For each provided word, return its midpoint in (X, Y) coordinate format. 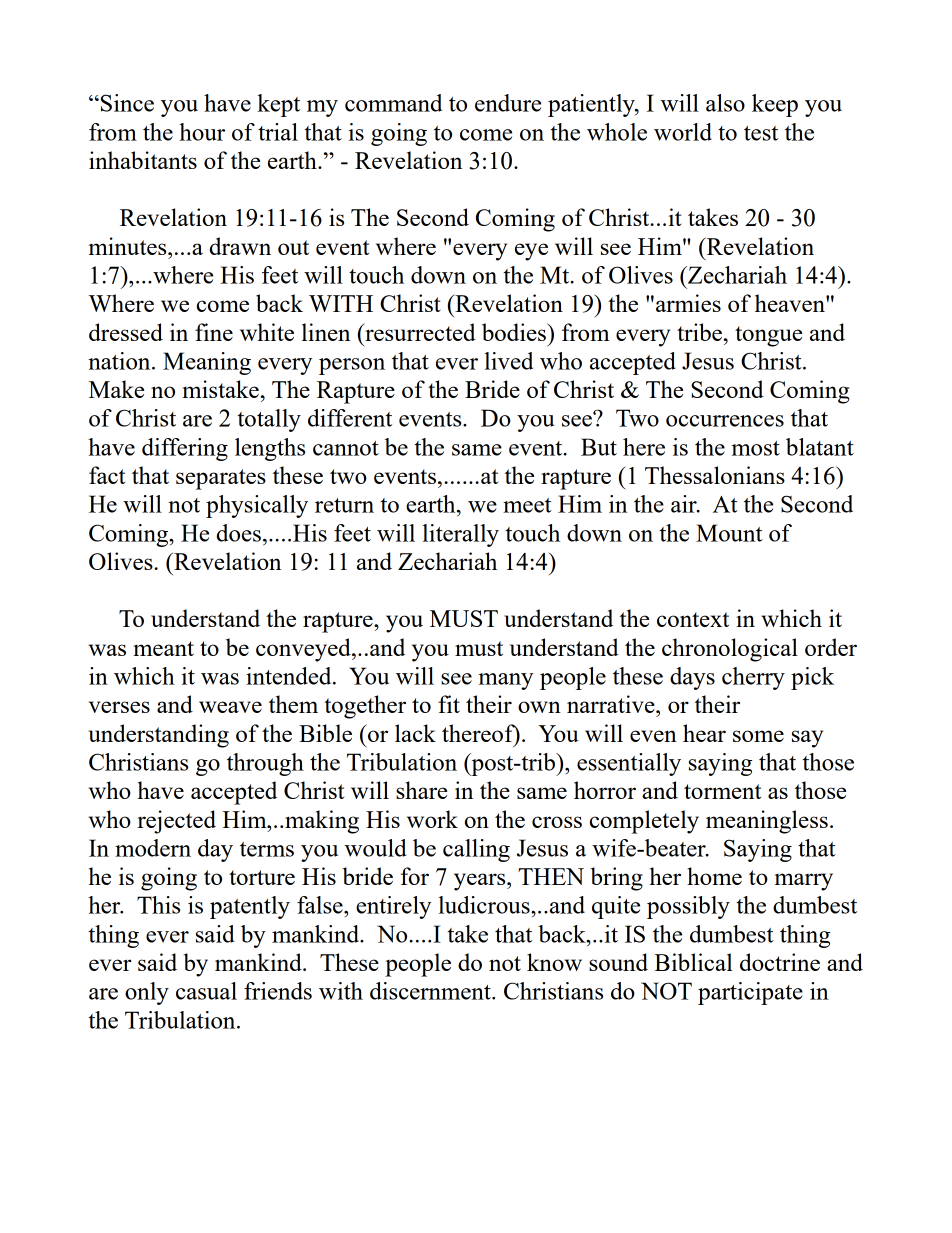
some (758, 736)
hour (202, 132)
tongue (768, 336)
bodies (515, 332)
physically (257, 506)
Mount (729, 533)
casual (206, 991)
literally (461, 535)
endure (508, 103)
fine (214, 332)
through (265, 764)
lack (415, 733)
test (761, 133)
